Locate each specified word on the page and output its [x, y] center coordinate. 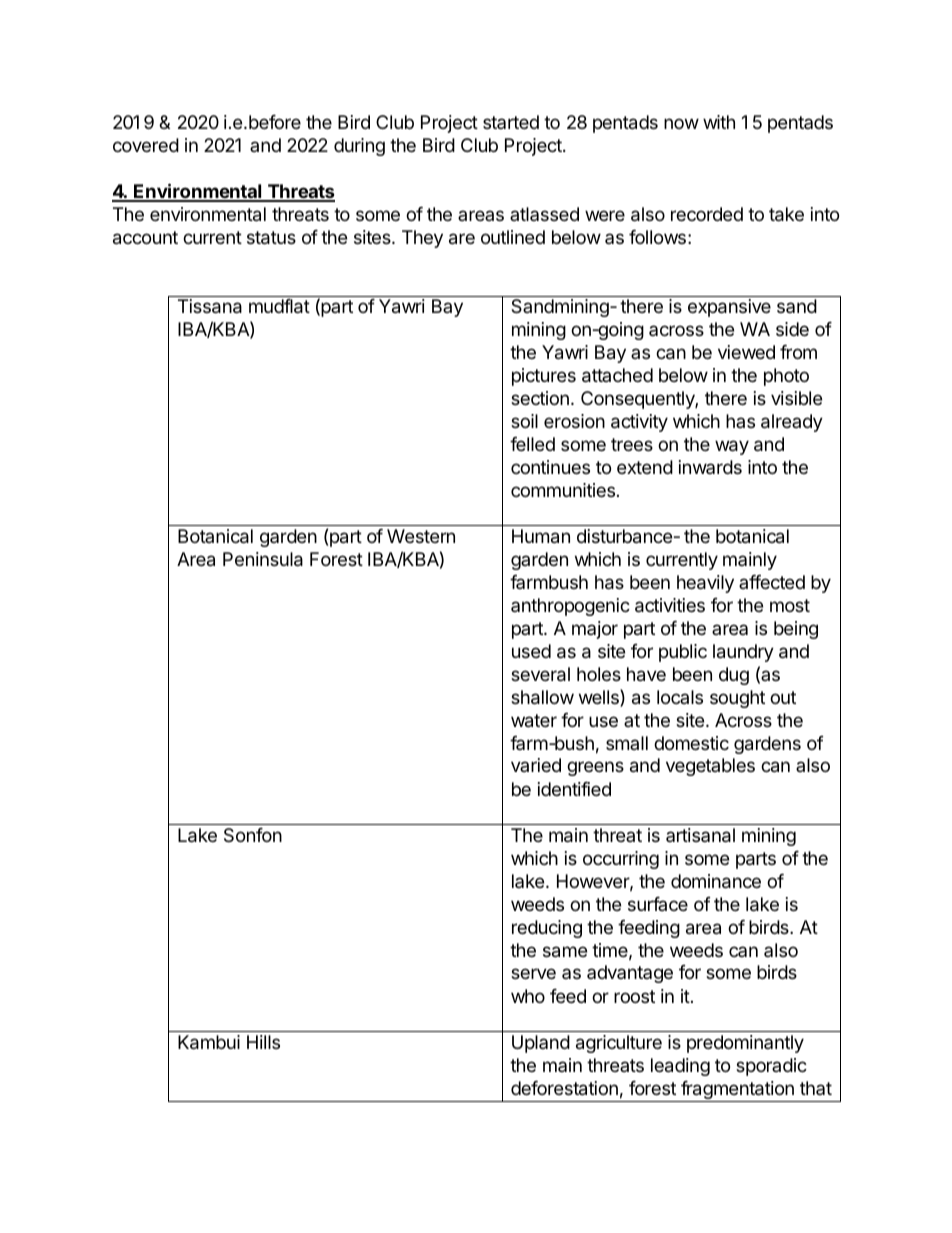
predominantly [745, 1044]
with [719, 122]
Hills [263, 1042]
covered [146, 145]
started [511, 122]
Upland [541, 1044]
